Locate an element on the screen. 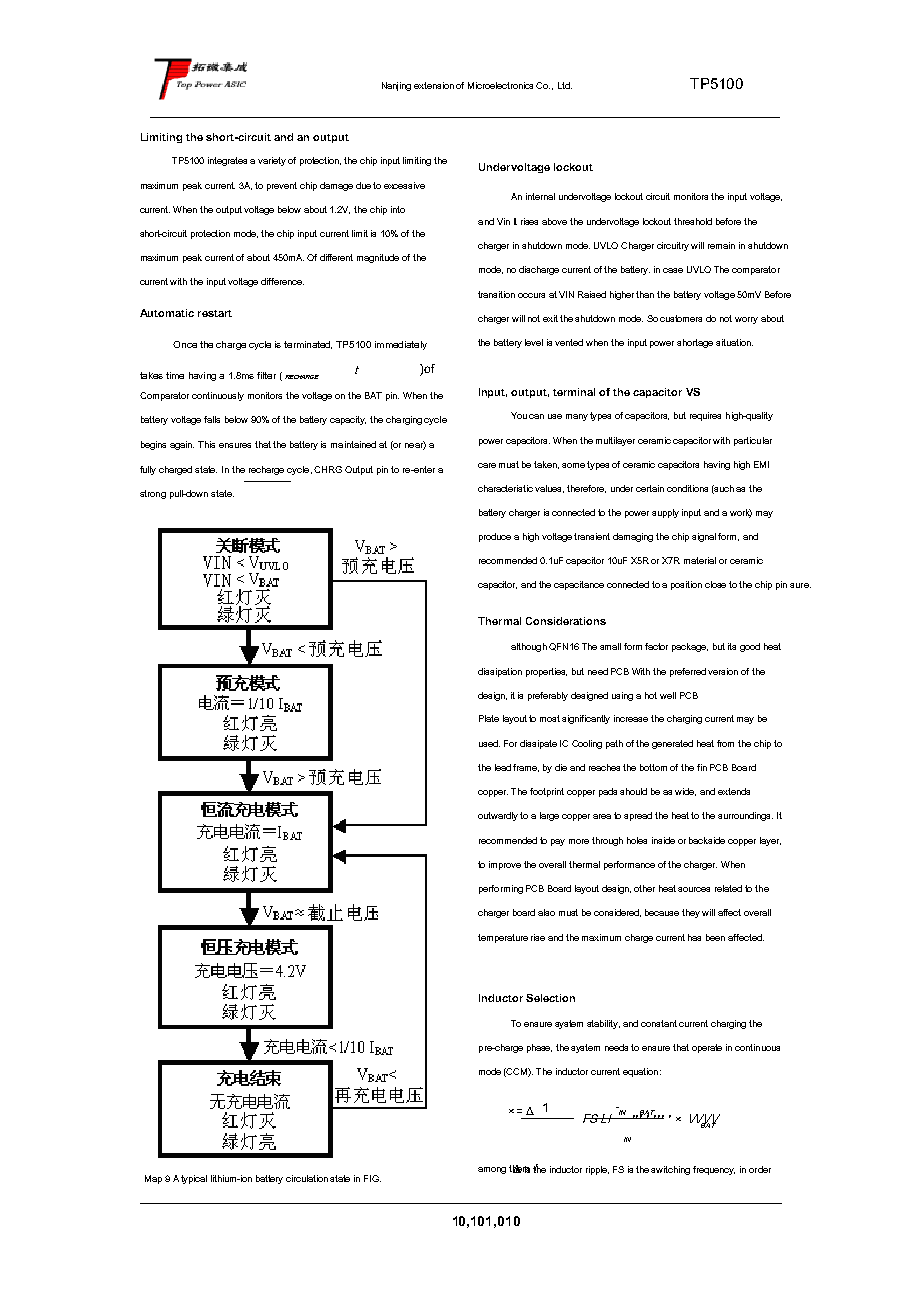  extension is located at coordinates (434, 85).
